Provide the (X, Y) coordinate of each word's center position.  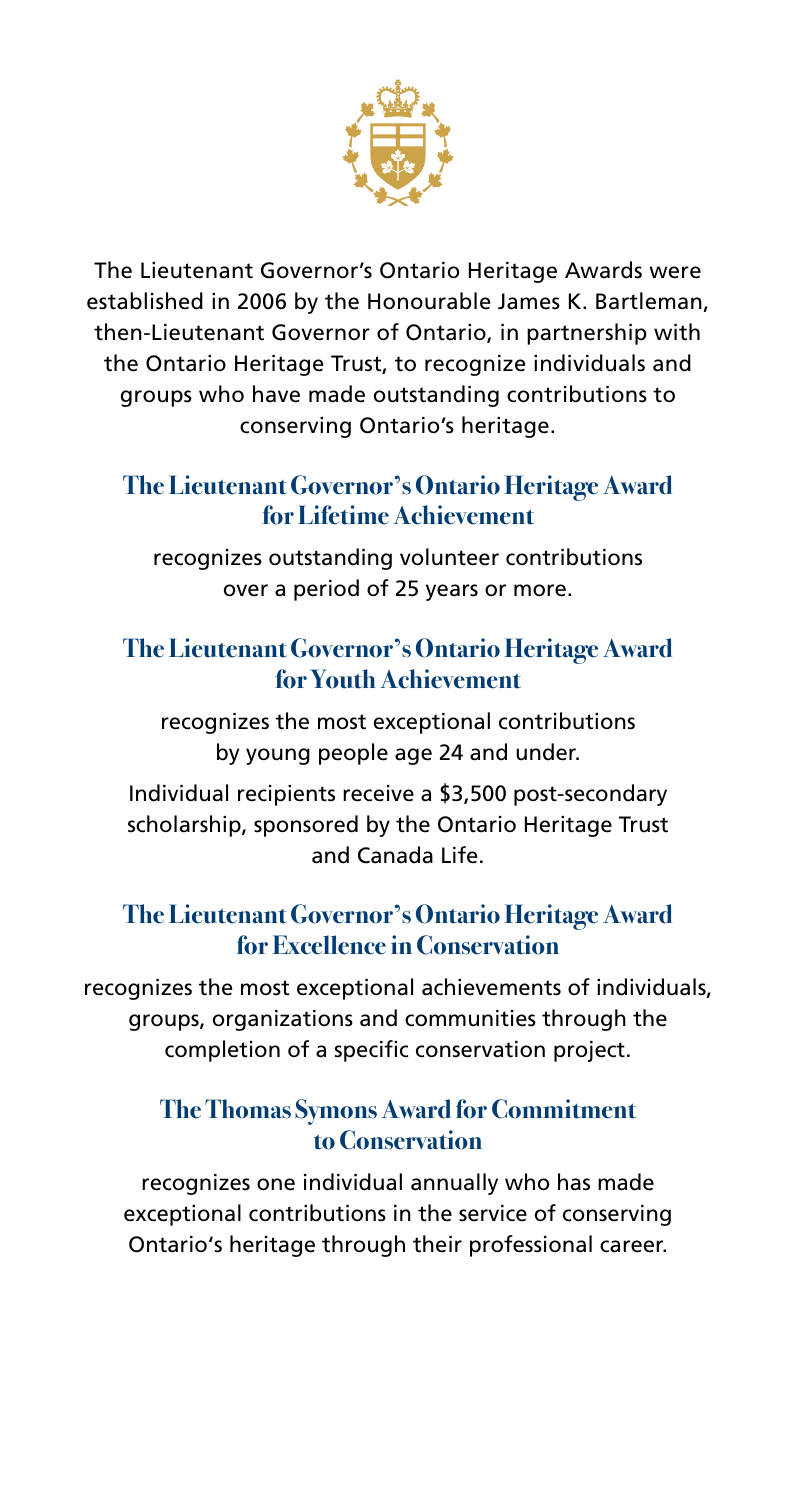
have (276, 394)
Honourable (429, 301)
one (276, 1184)
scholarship (185, 826)
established (145, 301)
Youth (342, 679)
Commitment (564, 1109)
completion (222, 1051)
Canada (395, 855)
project (589, 1051)
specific (371, 1051)
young (278, 756)
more (540, 590)
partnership (587, 334)
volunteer (449, 557)
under (547, 752)
